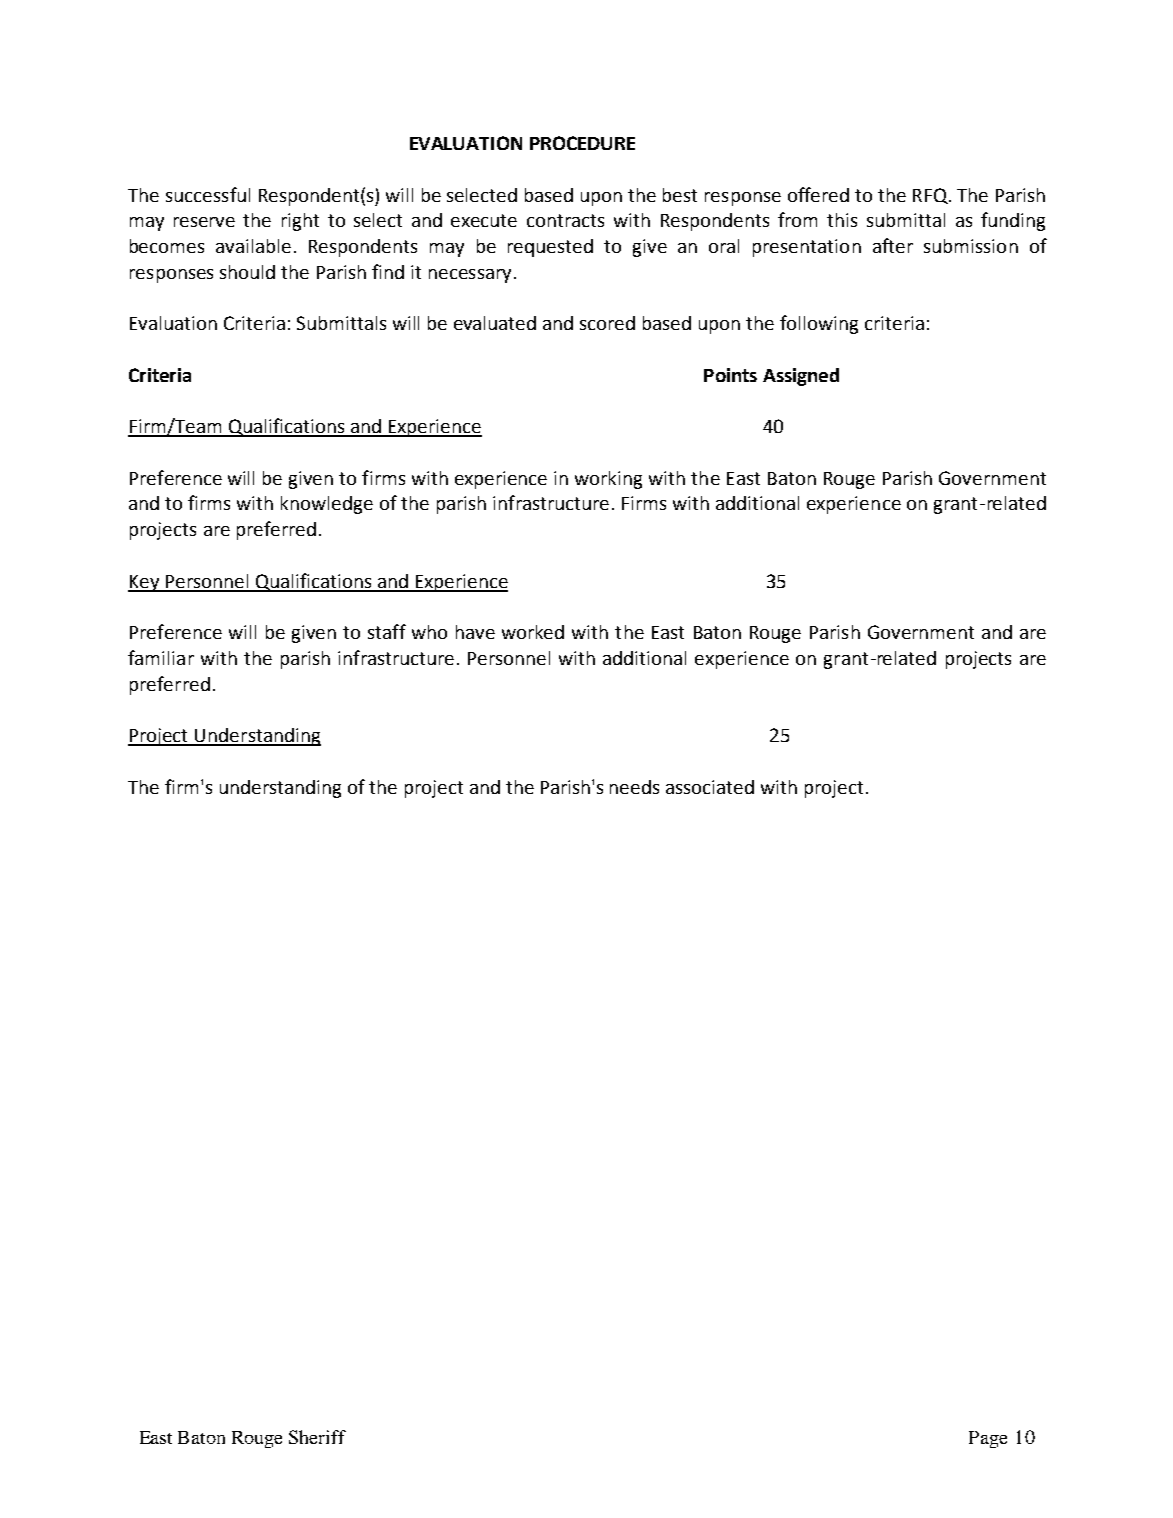 The image size is (1173, 1518). Describe the element at coordinates (801, 377) in the image. I see `Assigned` at that location.
